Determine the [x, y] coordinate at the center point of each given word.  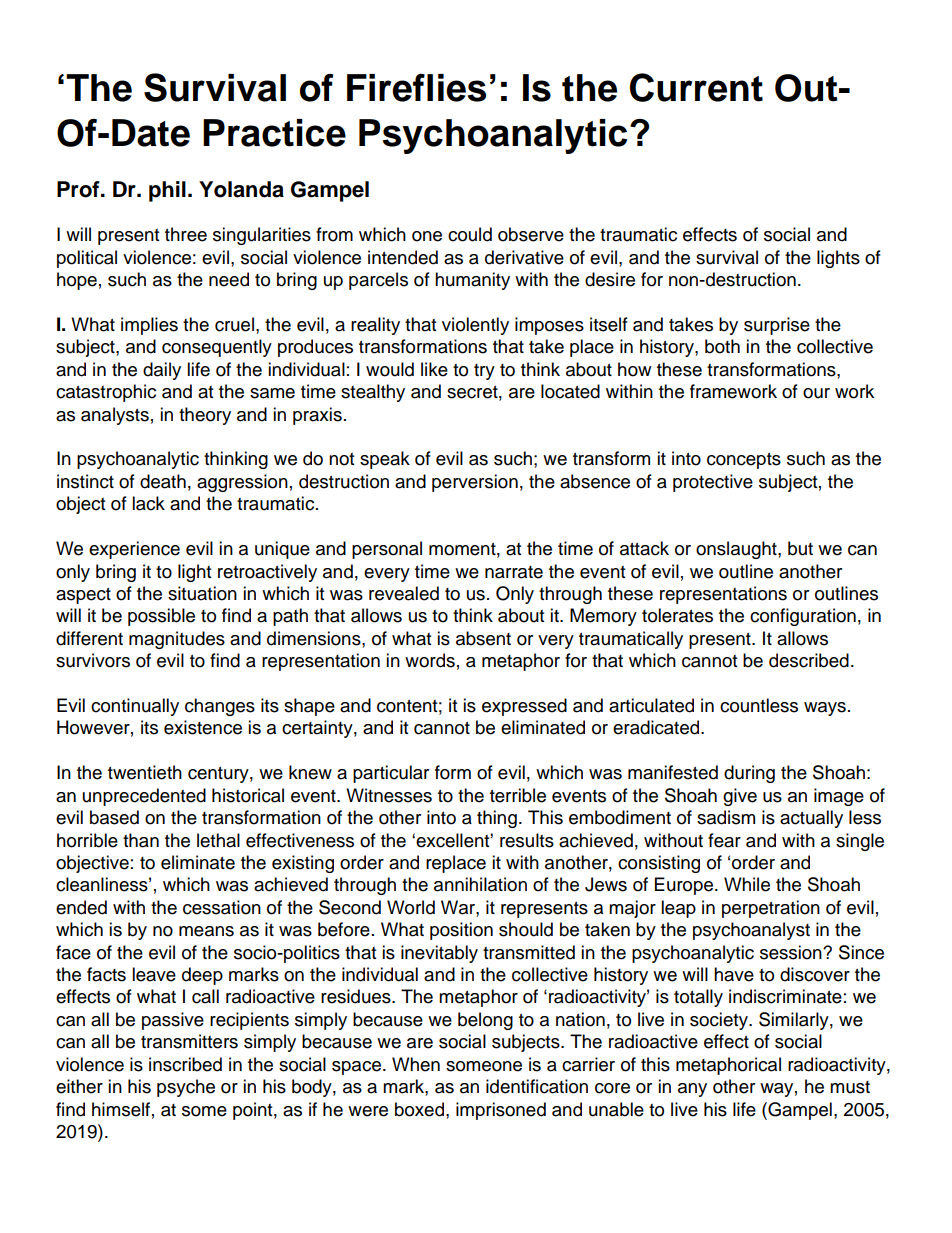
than [141, 840]
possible [161, 617]
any [692, 1090]
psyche [186, 1088]
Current [696, 87]
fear [724, 840]
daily [162, 371]
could [470, 234]
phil [167, 191]
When [416, 1064]
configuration [803, 617]
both [722, 346]
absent [483, 638]
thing [497, 819]
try [484, 372]
